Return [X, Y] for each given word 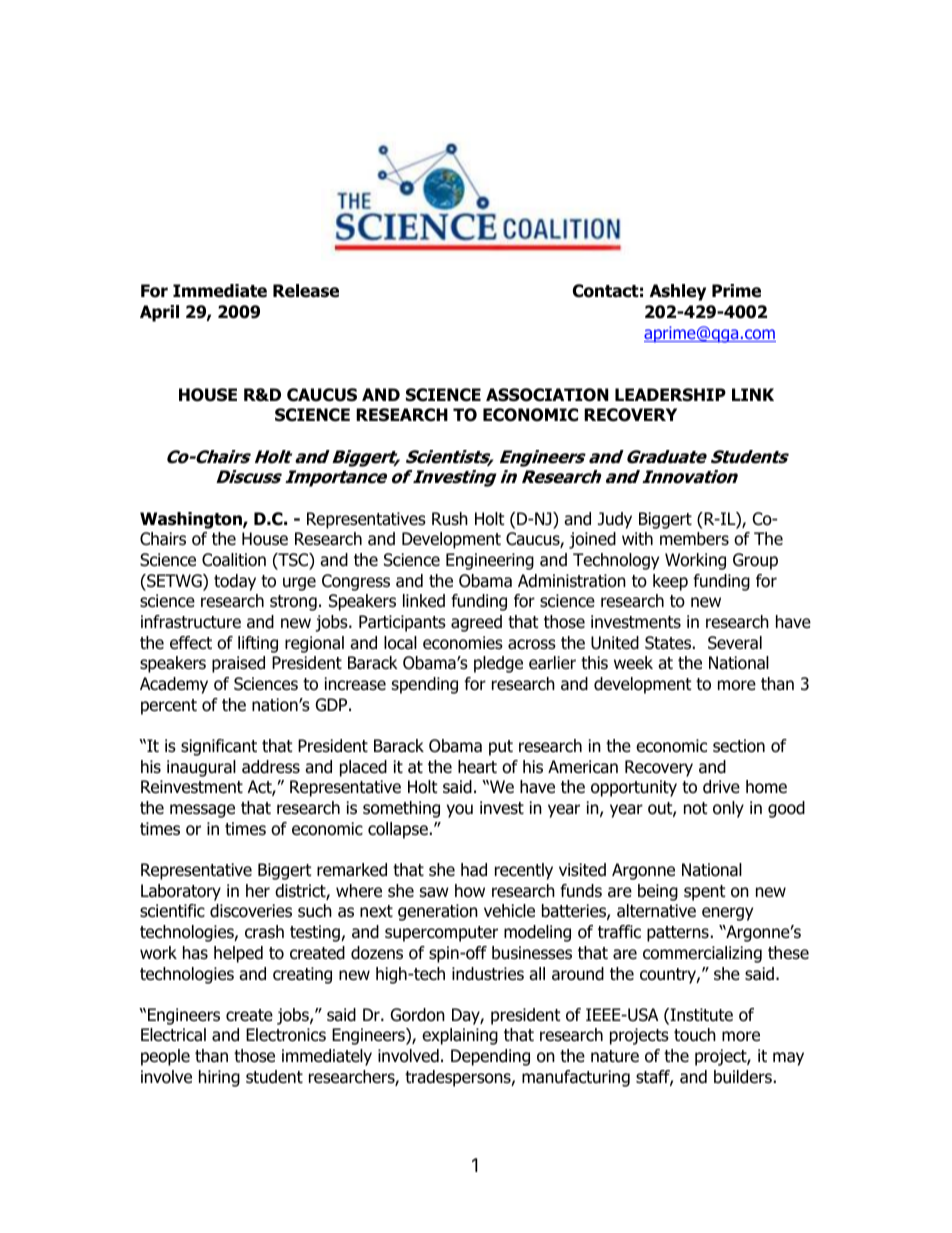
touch [695, 1035]
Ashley [678, 292]
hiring [219, 1078]
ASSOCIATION [547, 395]
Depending [490, 1057]
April [159, 313]
